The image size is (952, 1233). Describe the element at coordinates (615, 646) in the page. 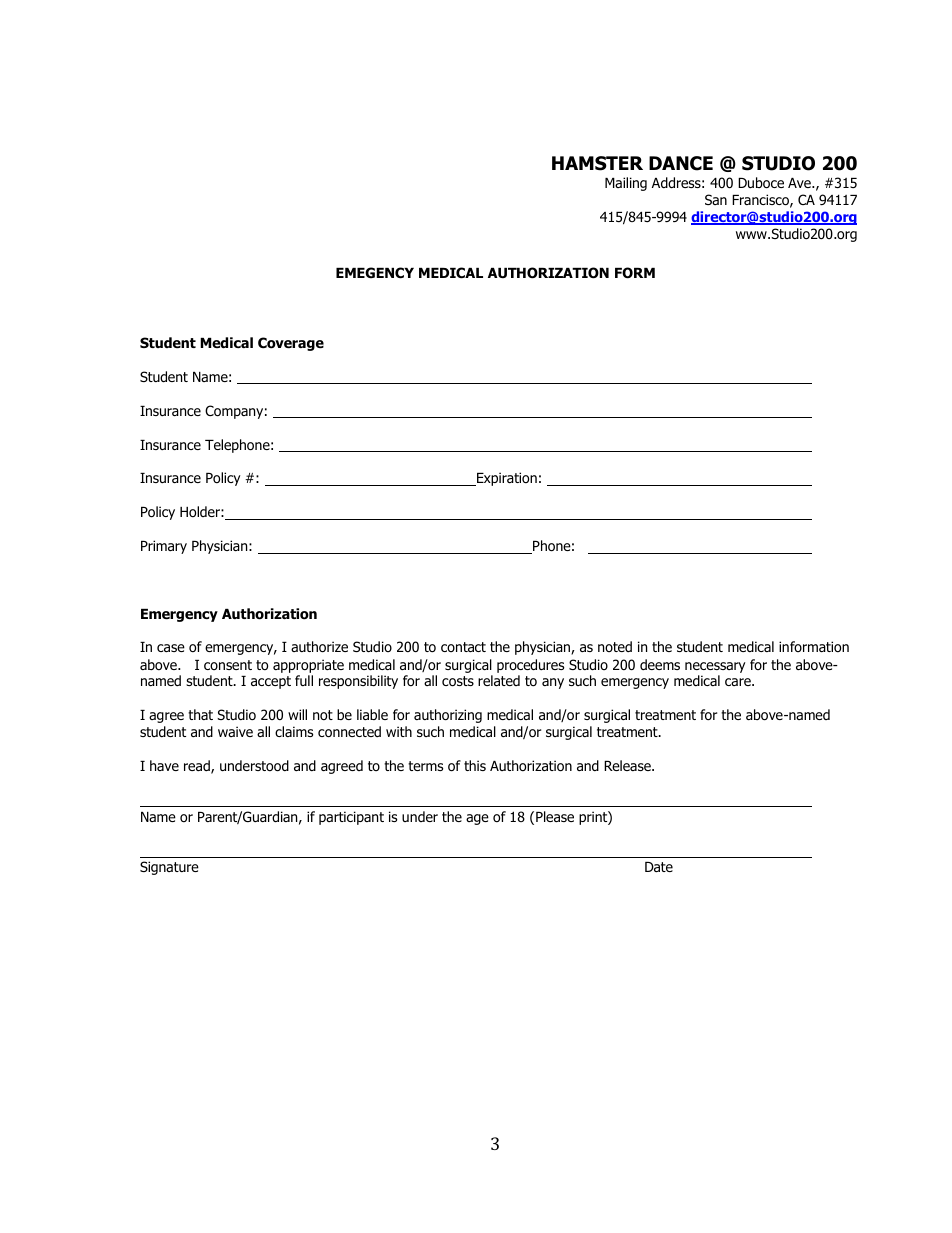

I see `noted` at that location.
